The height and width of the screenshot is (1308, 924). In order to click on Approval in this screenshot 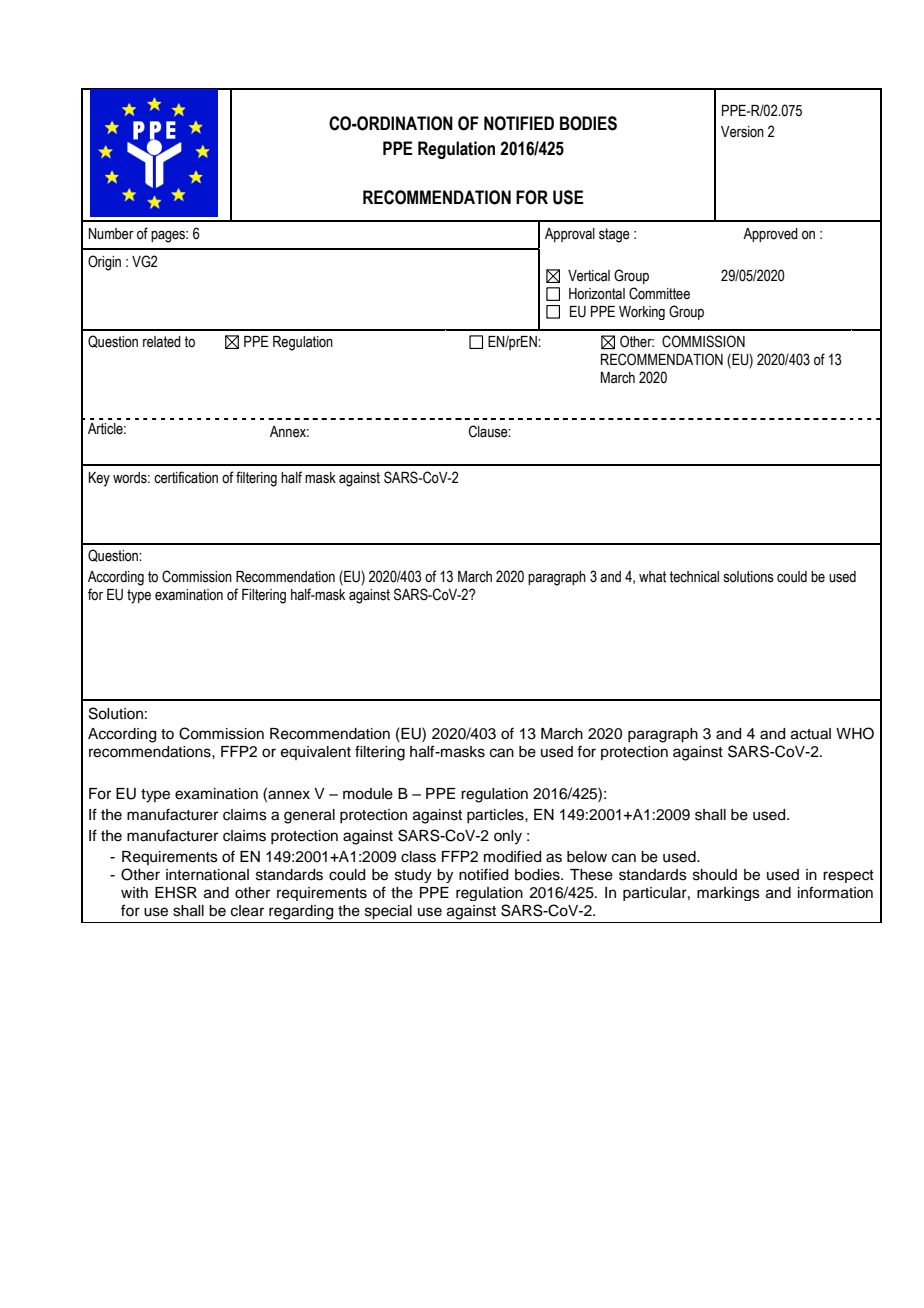, I will do `click(570, 235)`.
